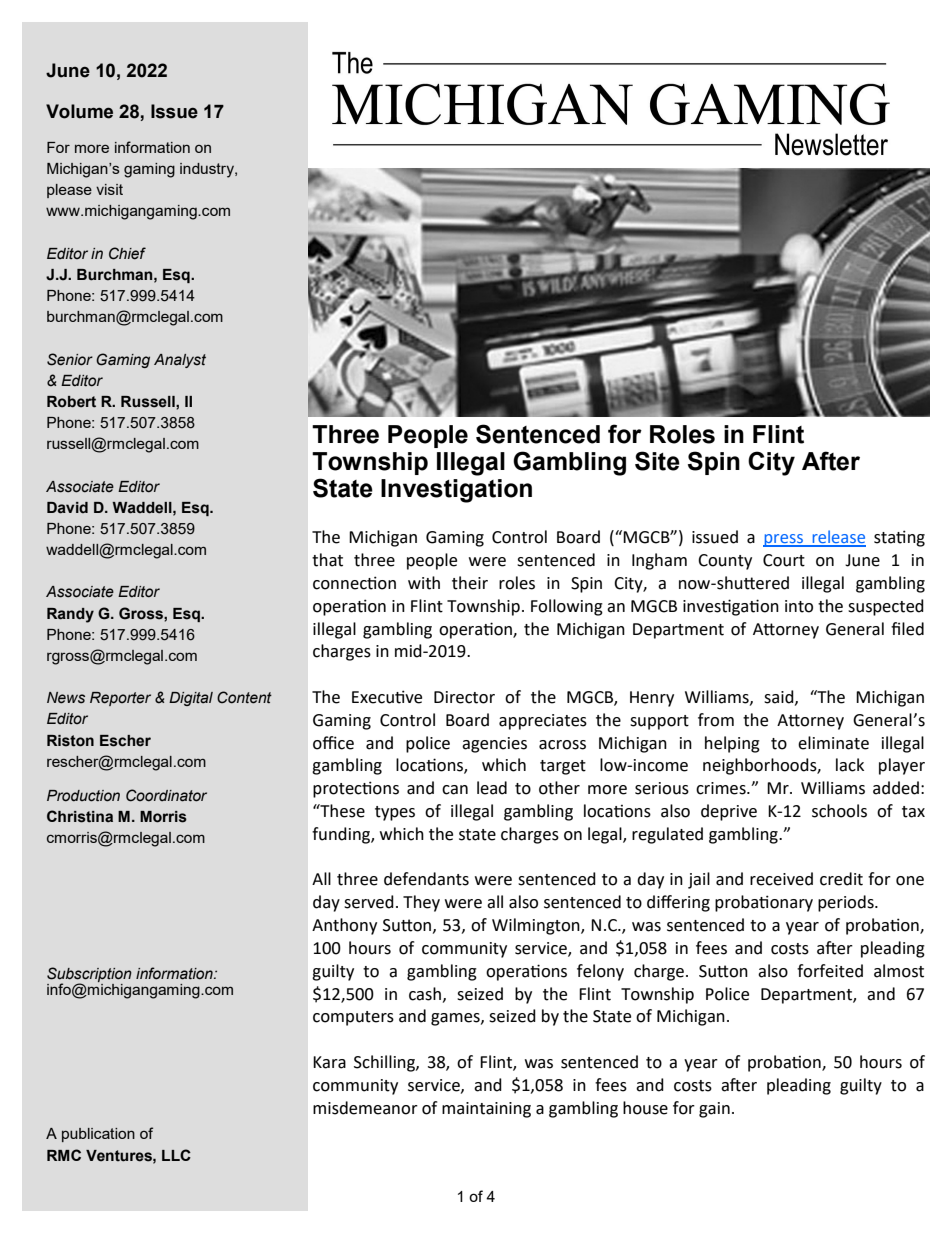  Describe the element at coordinates (799, 606) in the page. I see `into` at that location.
